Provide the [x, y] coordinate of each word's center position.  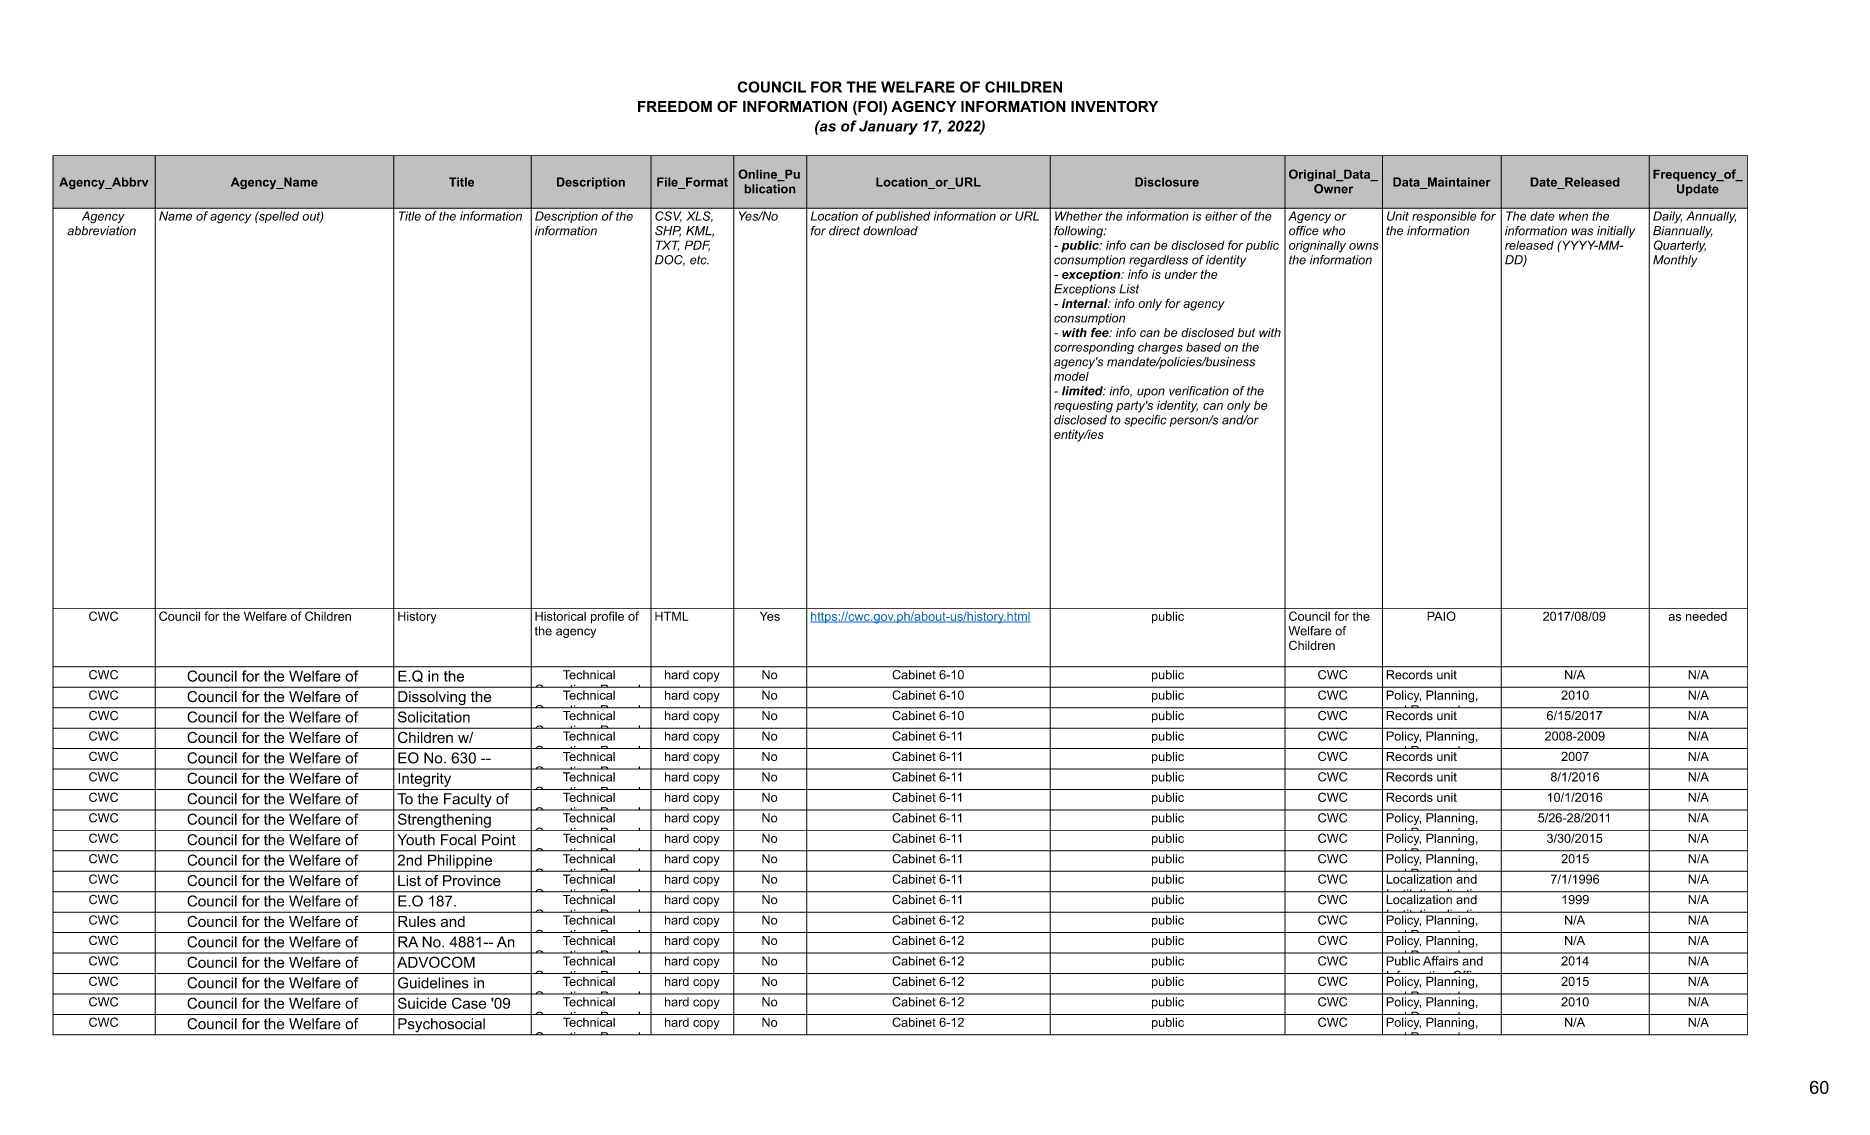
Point [499, 840]
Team [417, 780]
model [1071, 376]
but [1246, 332]
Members [495, 769]
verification [1199, 391]
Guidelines [433, 983]
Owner [1333, 189]
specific [1145, 421]
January [888, 127]
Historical [560, 616]
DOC [670, 260]
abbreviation [101, 229]
